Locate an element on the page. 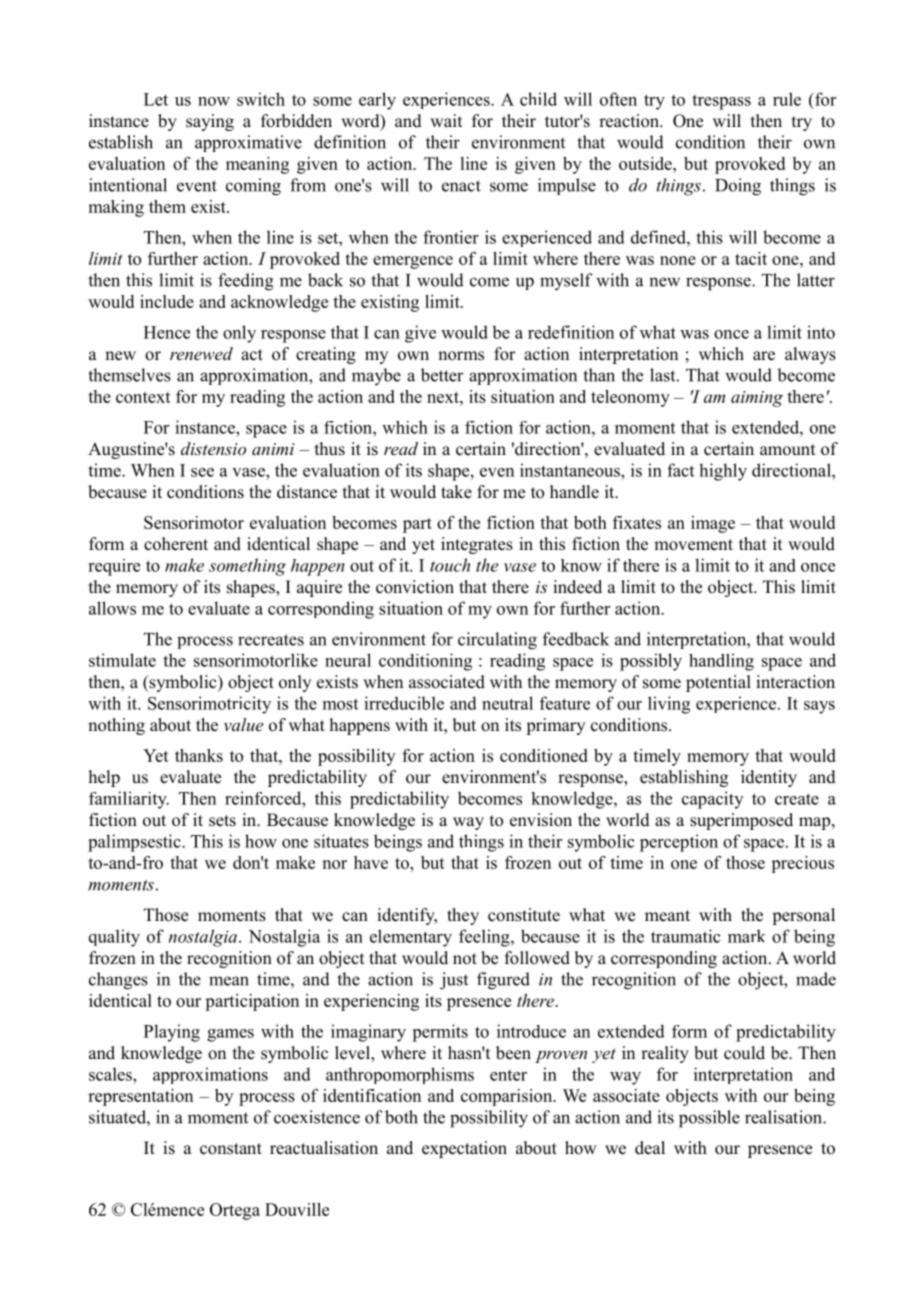 The image size is (924, 1308). handling is located at coordinates (721, 662).
